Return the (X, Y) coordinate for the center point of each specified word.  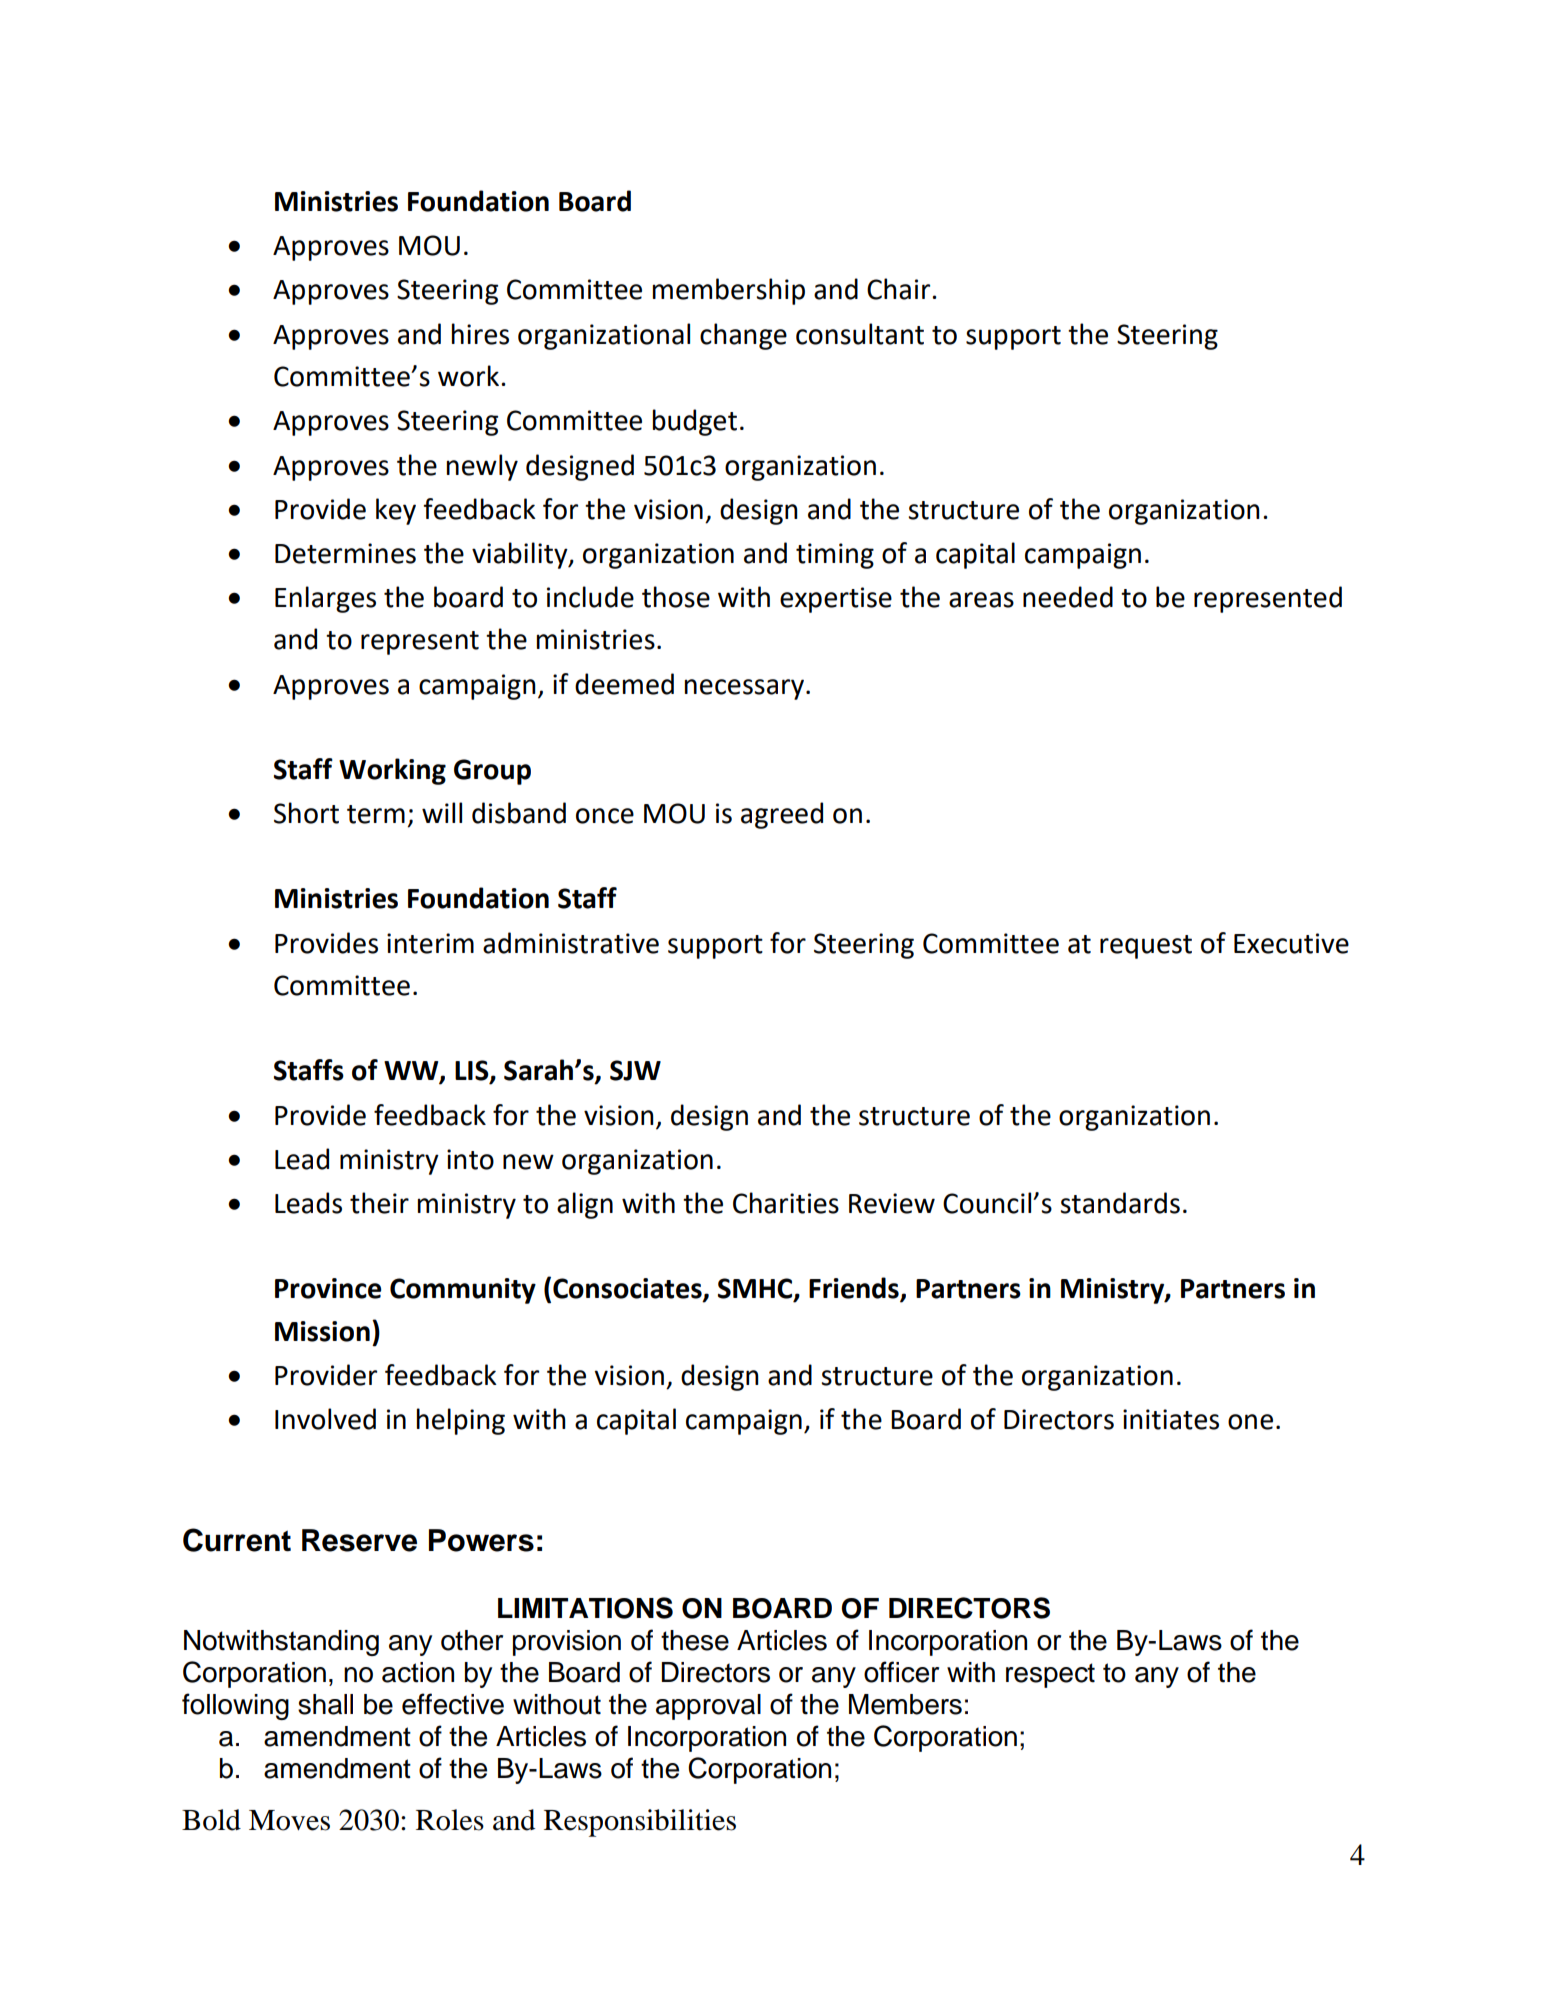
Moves (289, 1820)
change (743, 336)
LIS (473, 1071)
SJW (635, 1070)
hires (480, 334)
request (1146, 947)
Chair (900, 289)
